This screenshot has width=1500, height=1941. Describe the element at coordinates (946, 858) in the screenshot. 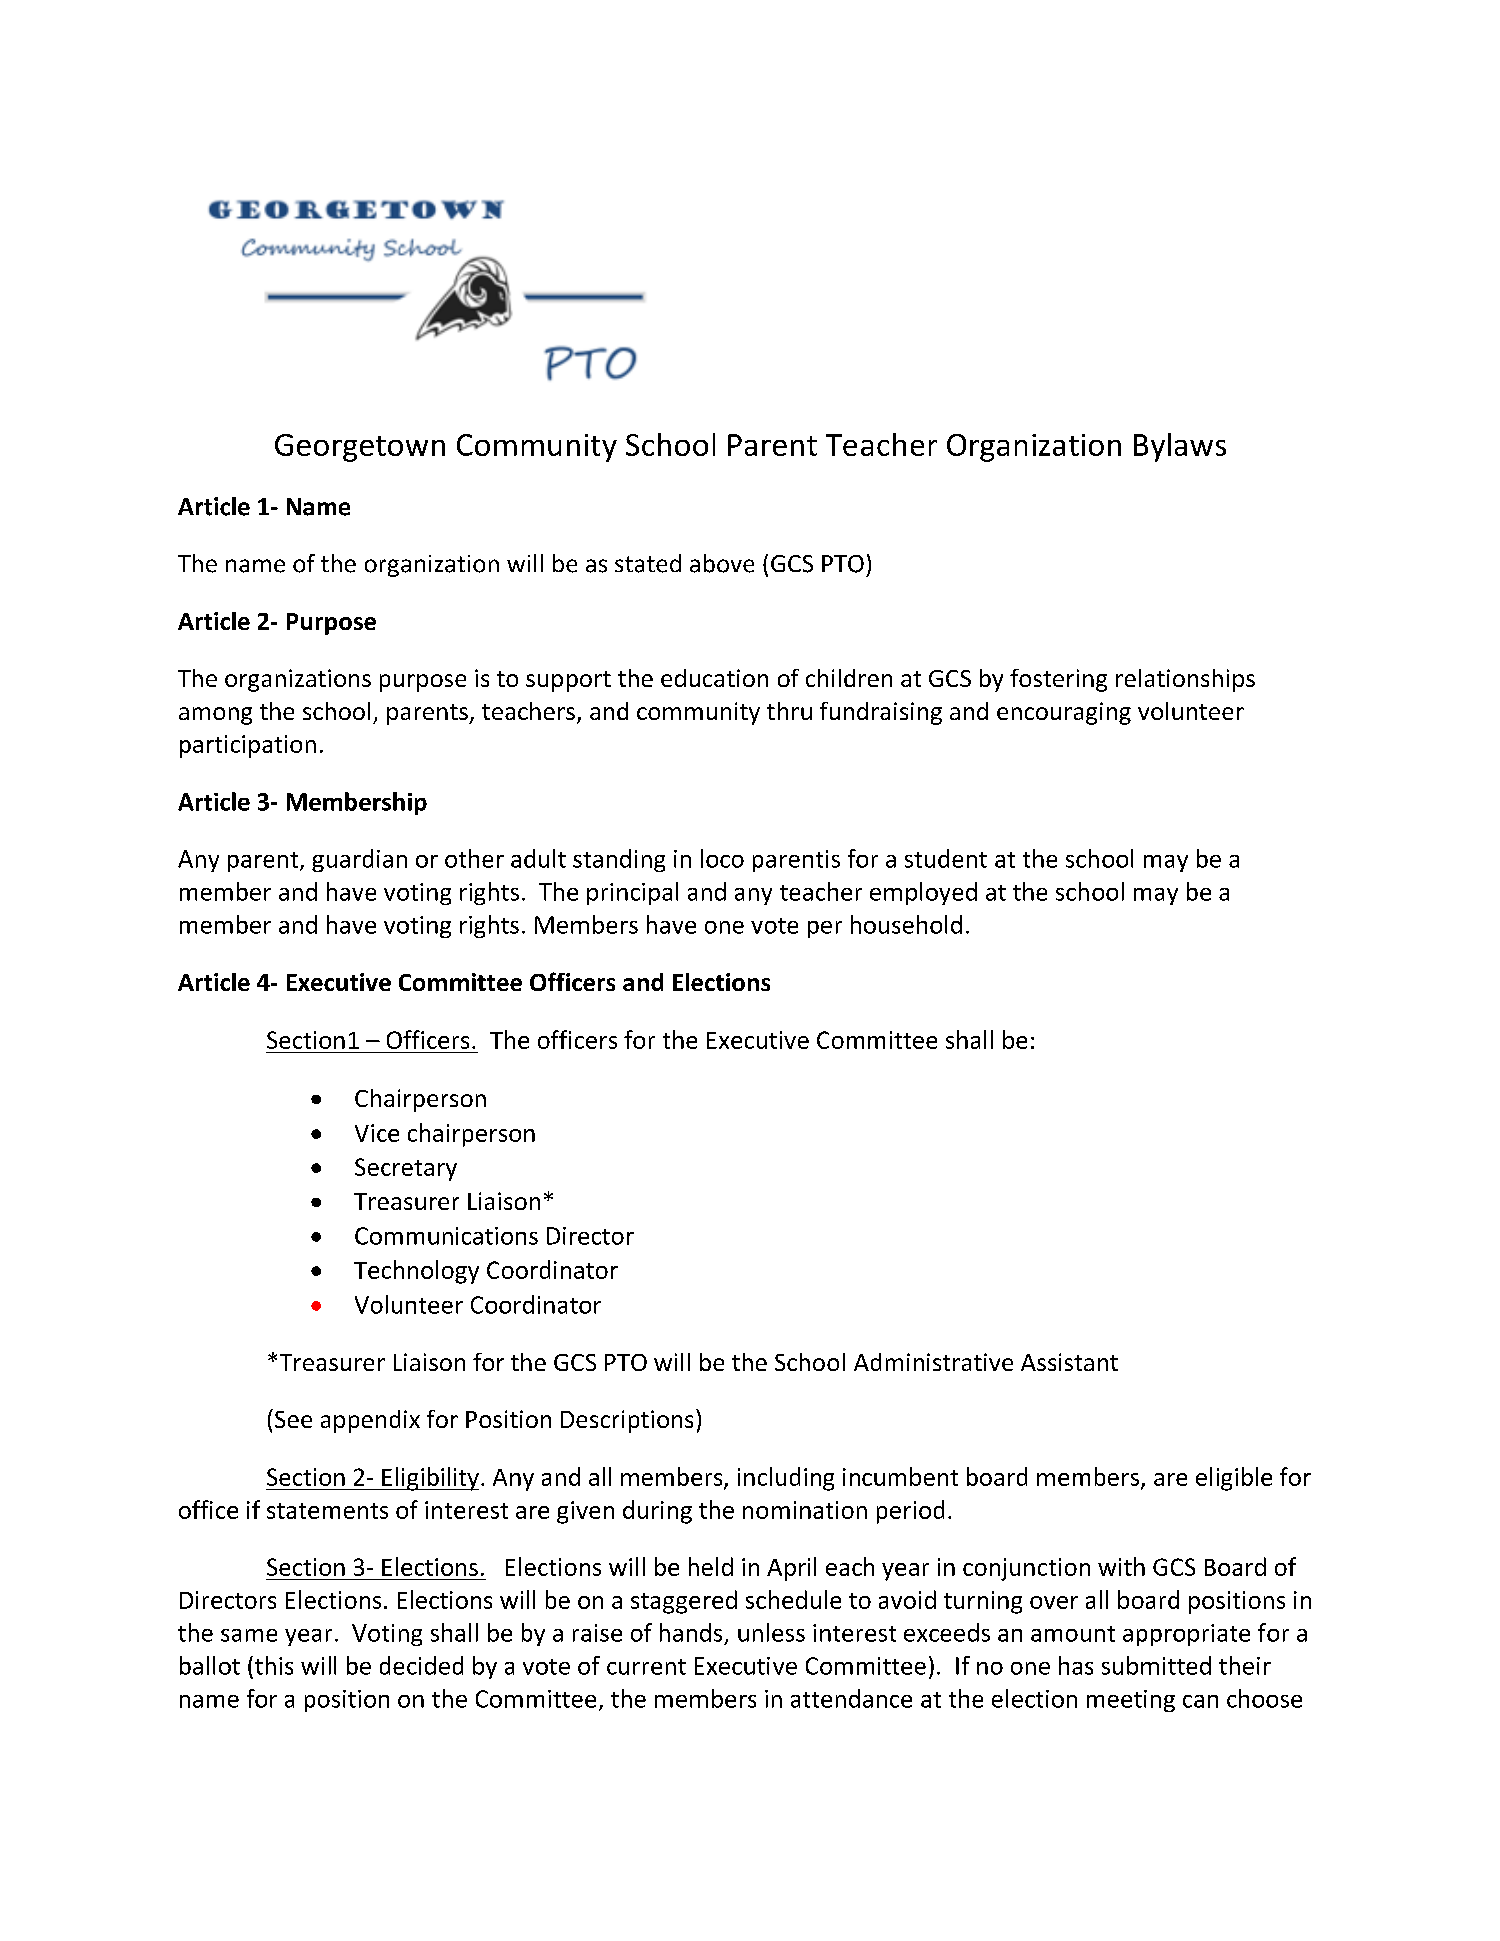

I see `student` at that location.
